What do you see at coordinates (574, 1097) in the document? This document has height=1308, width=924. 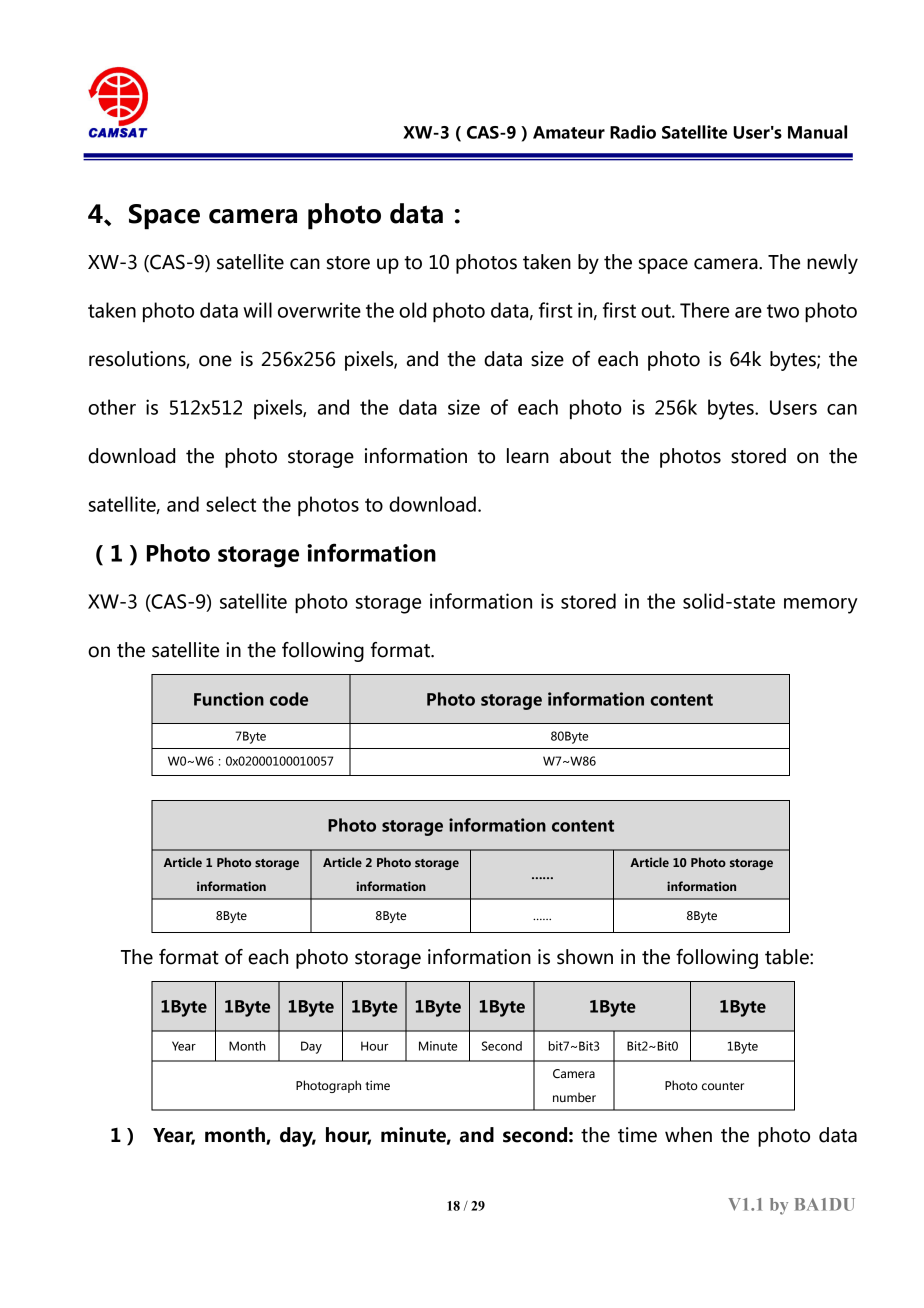 I see `number` at bounding box center [574, 1097].
